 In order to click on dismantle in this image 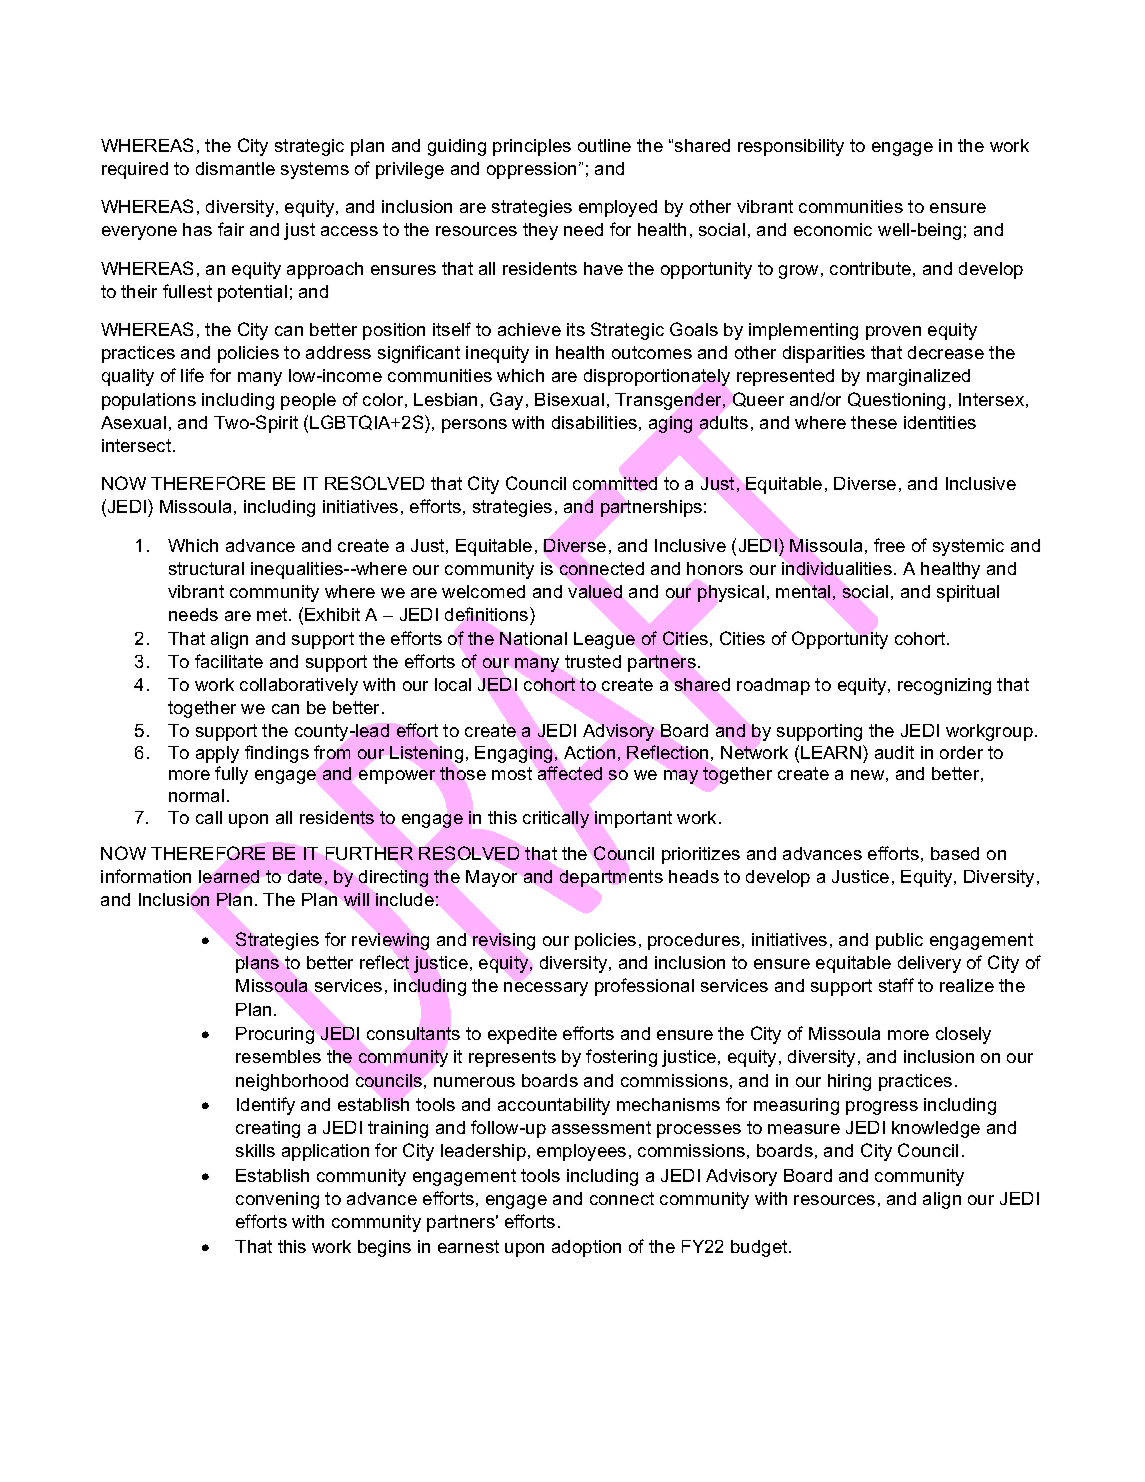, I will do `click(235, 168)`.
